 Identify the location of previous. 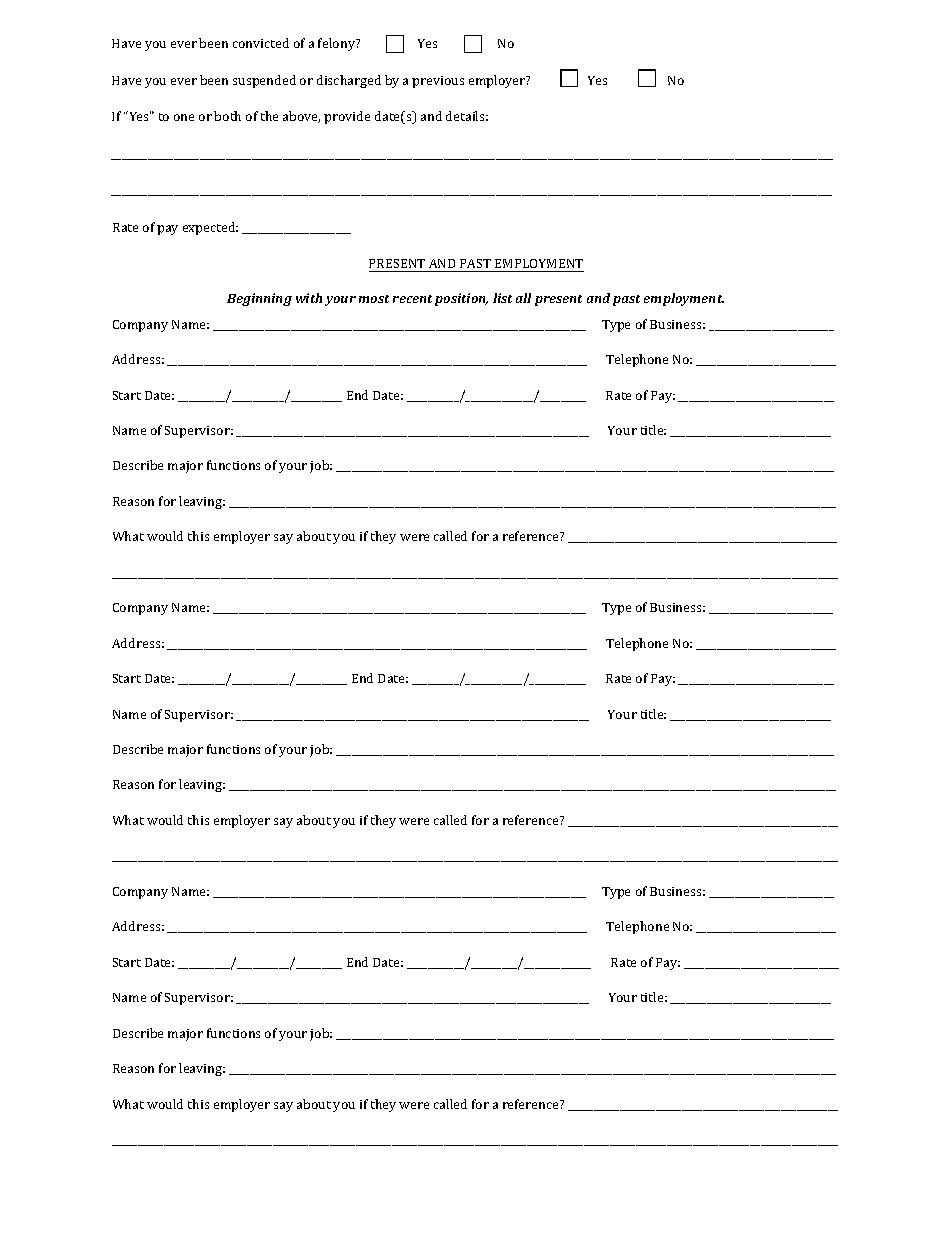
(438, 82).
